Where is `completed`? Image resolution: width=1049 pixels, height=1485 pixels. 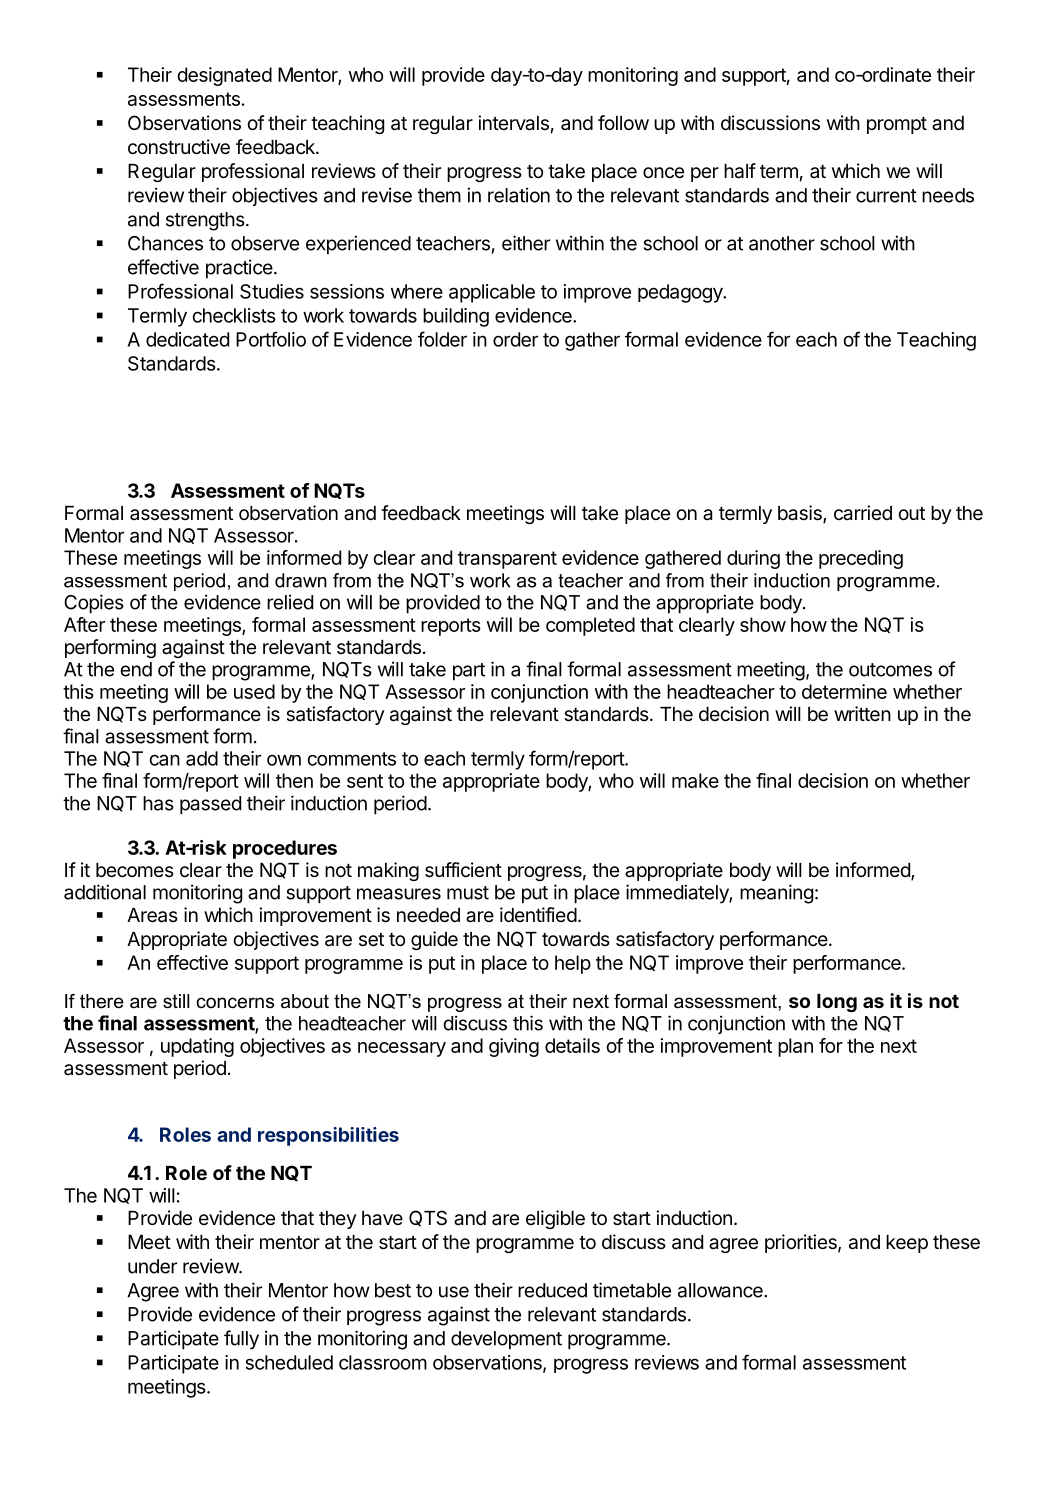
completed is located at coordinates (590, 626).
